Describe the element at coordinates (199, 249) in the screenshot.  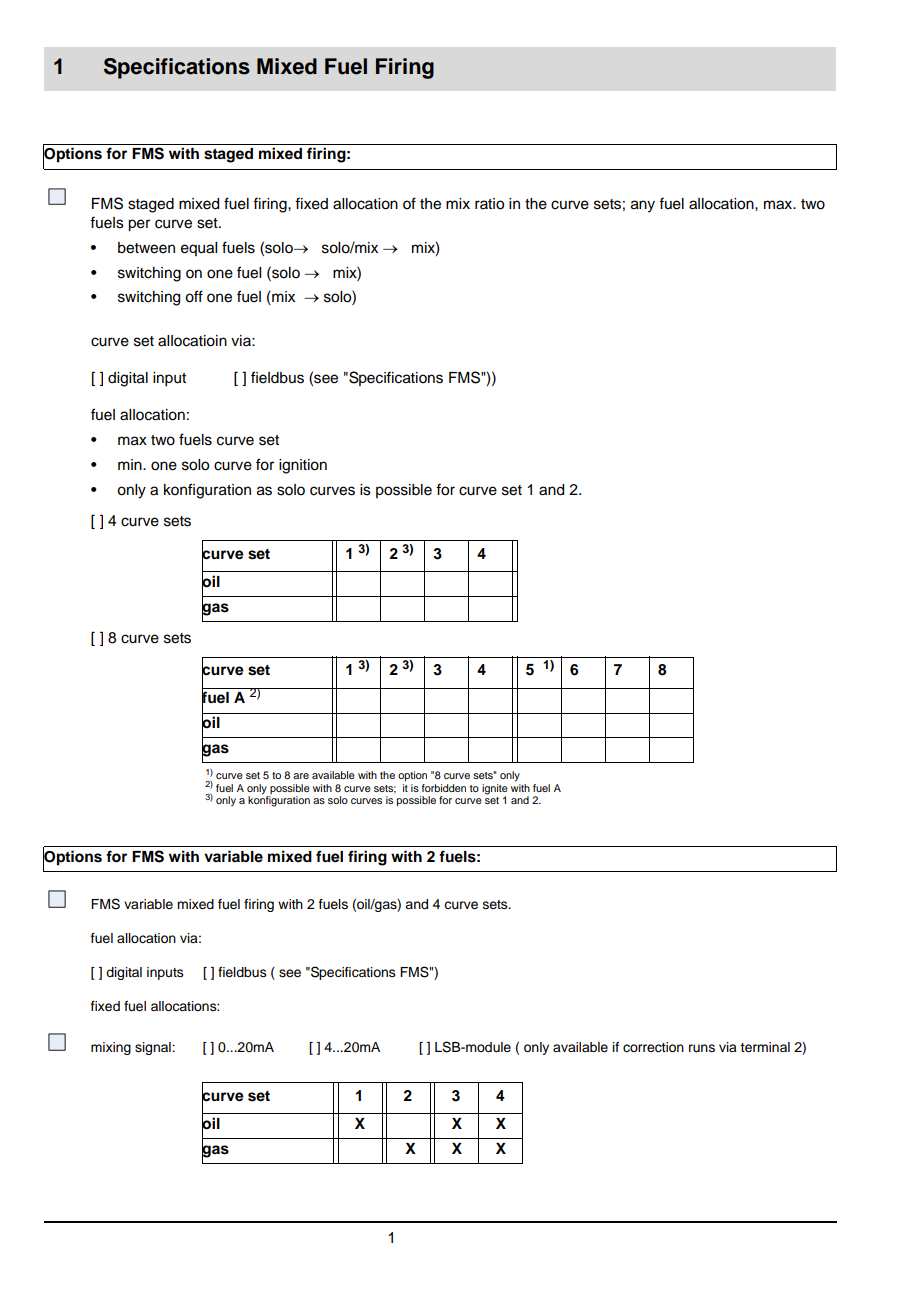
I see `equal` at that location.
